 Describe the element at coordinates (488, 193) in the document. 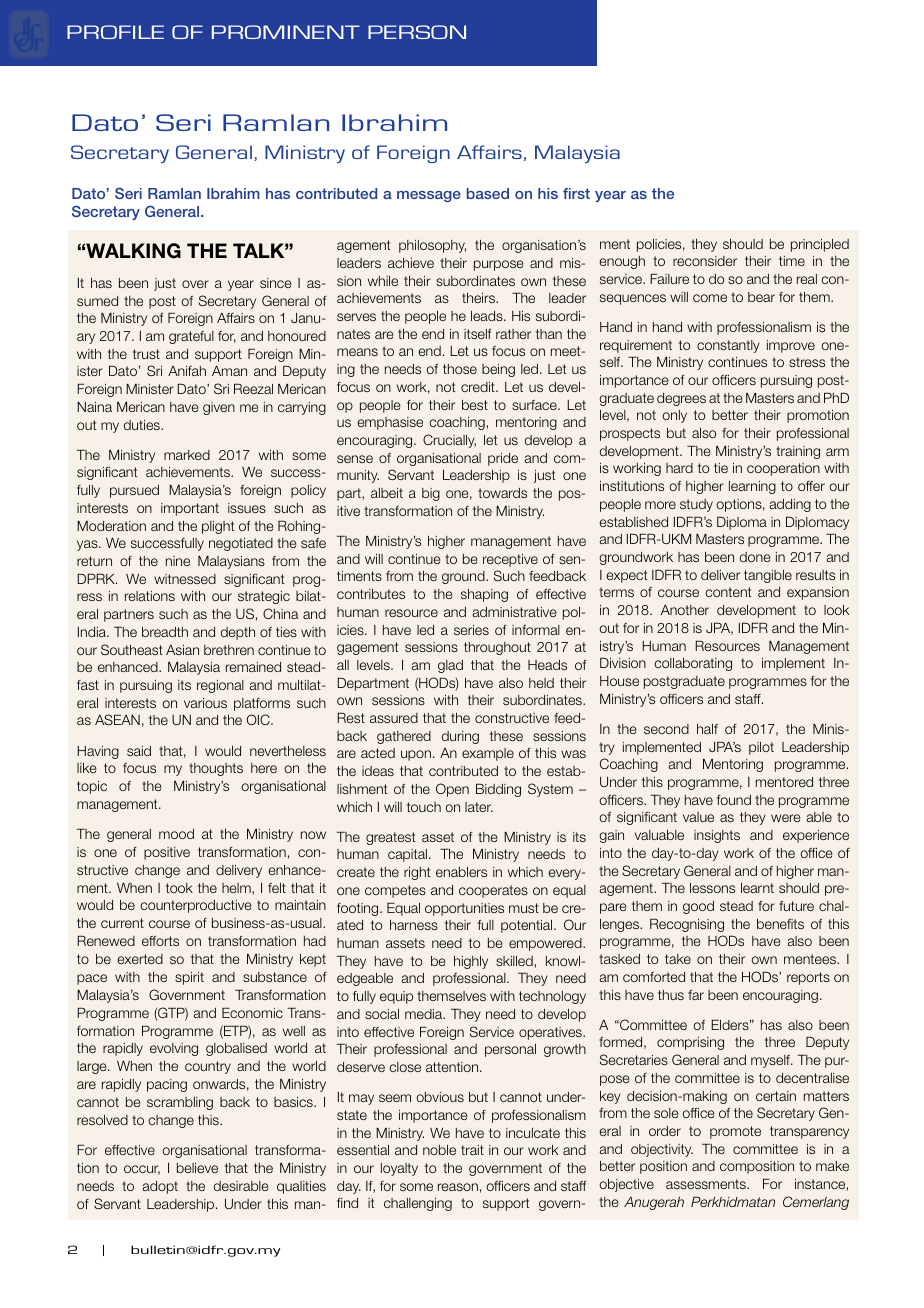

I see `based` at that location.
